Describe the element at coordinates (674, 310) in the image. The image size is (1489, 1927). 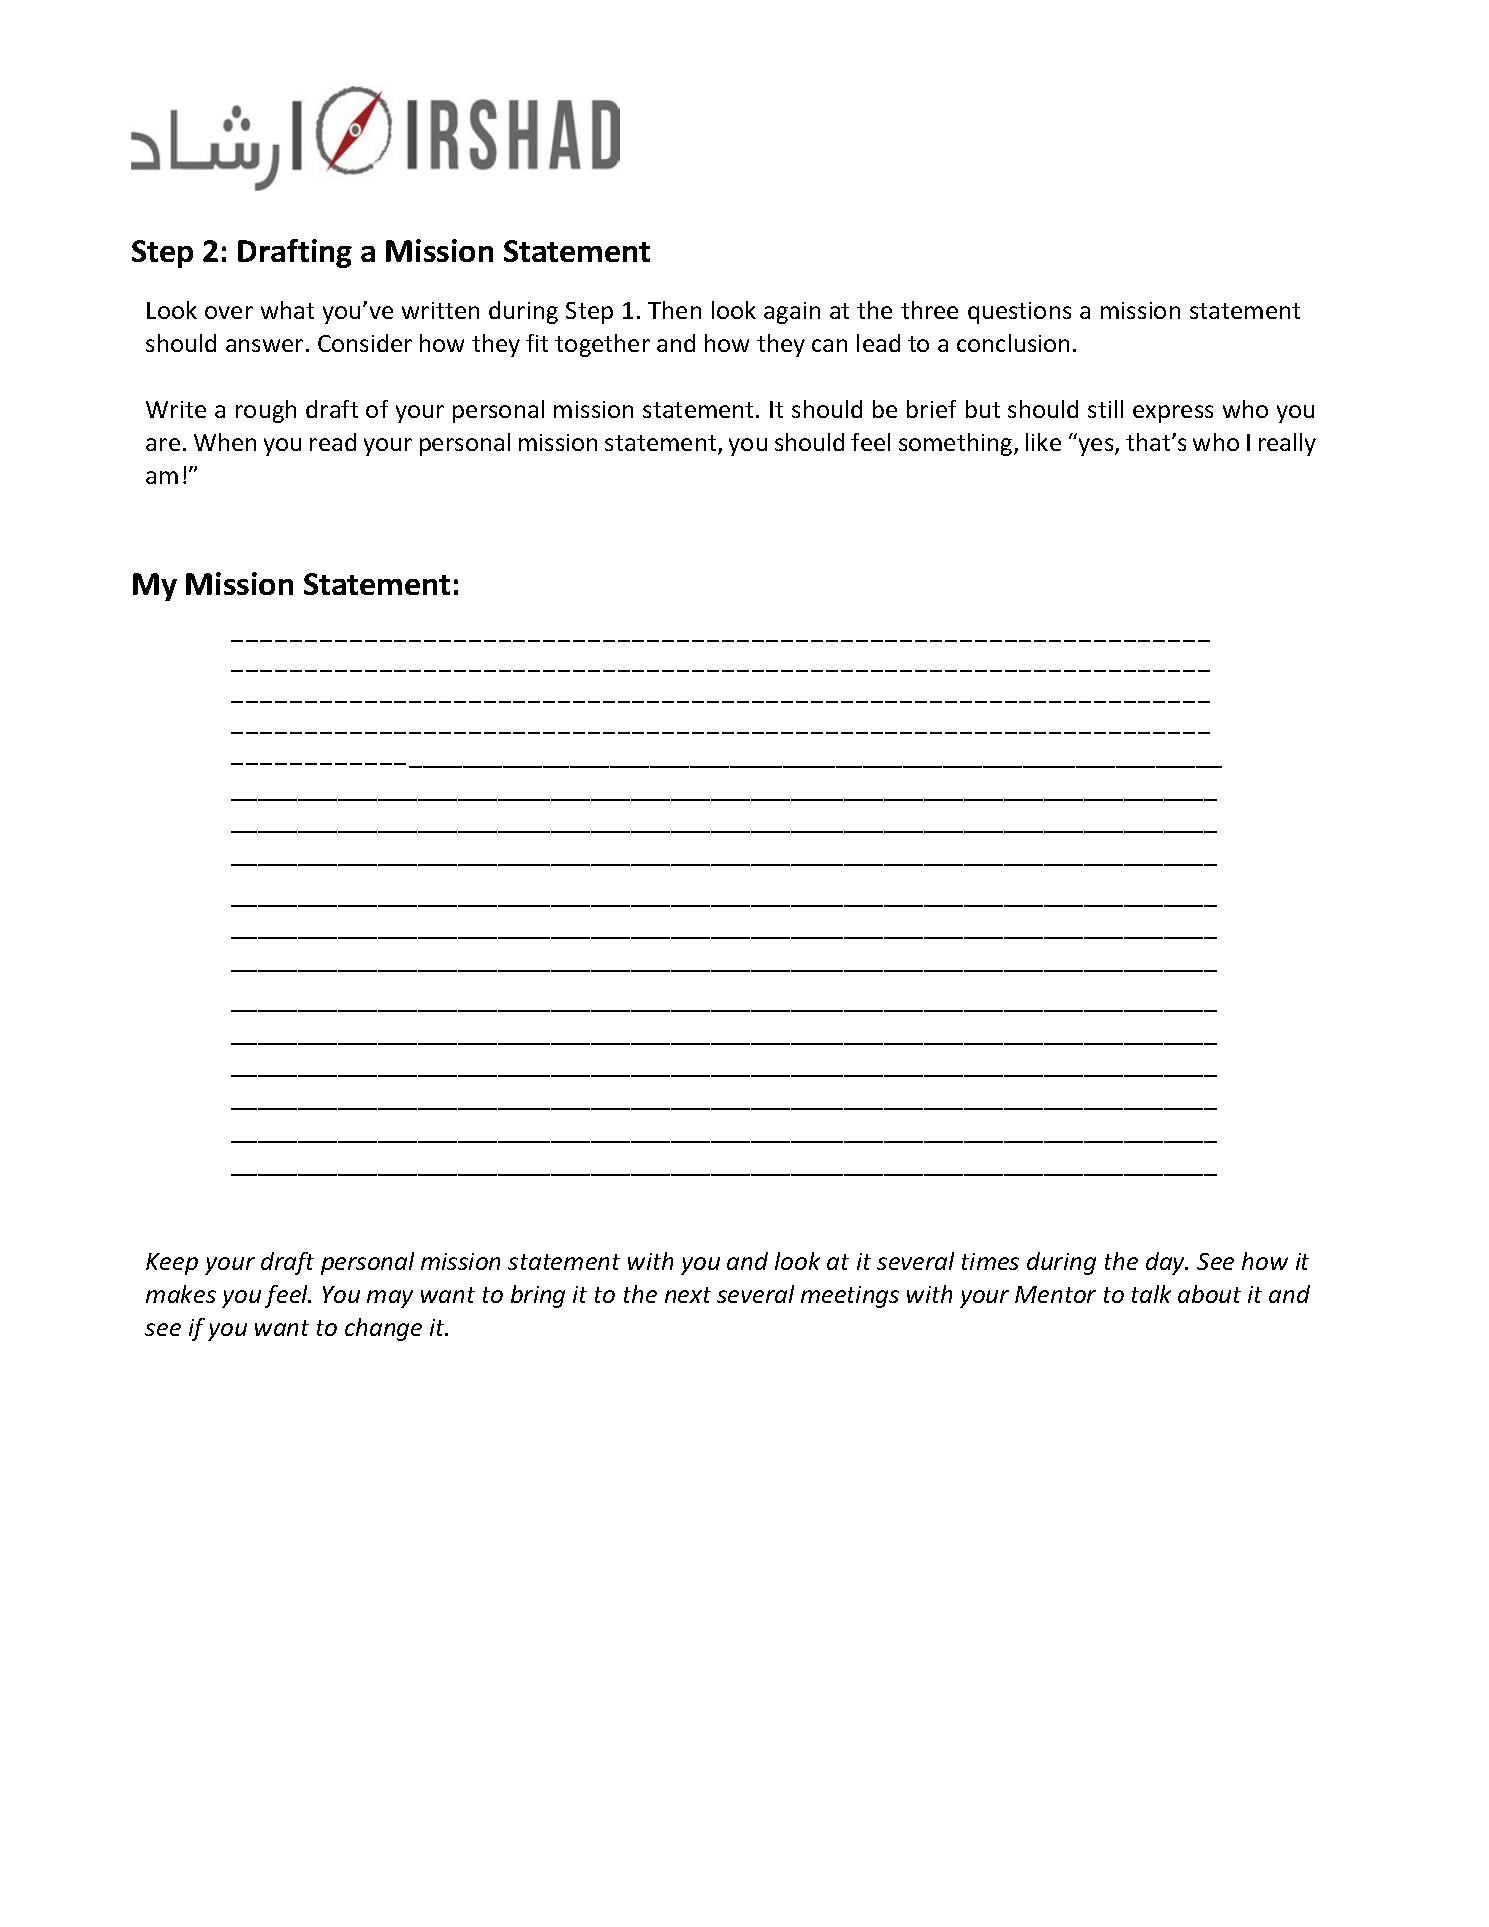
I see `Then` at that location.
